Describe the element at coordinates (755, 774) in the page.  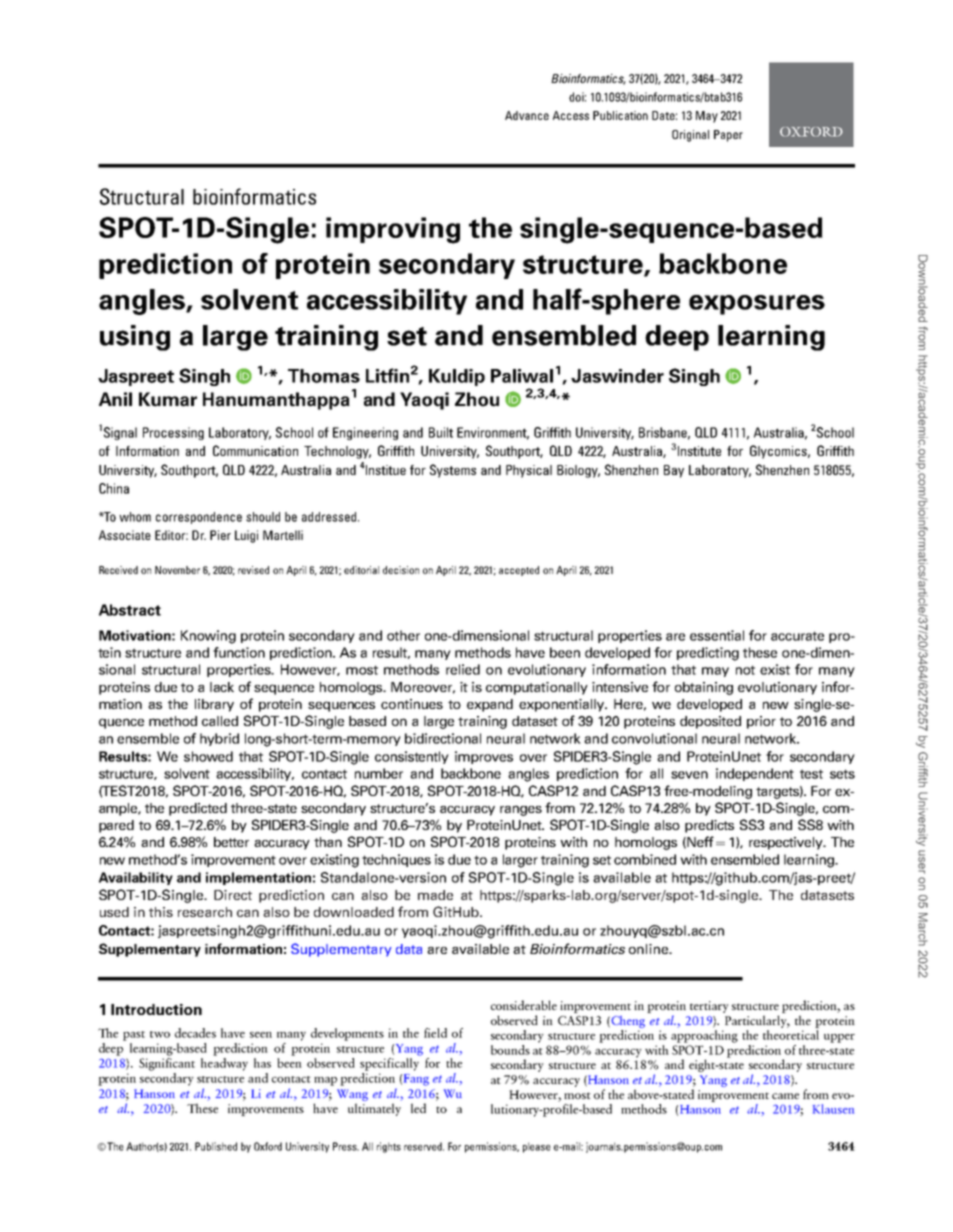
I see `independent` at that location.
